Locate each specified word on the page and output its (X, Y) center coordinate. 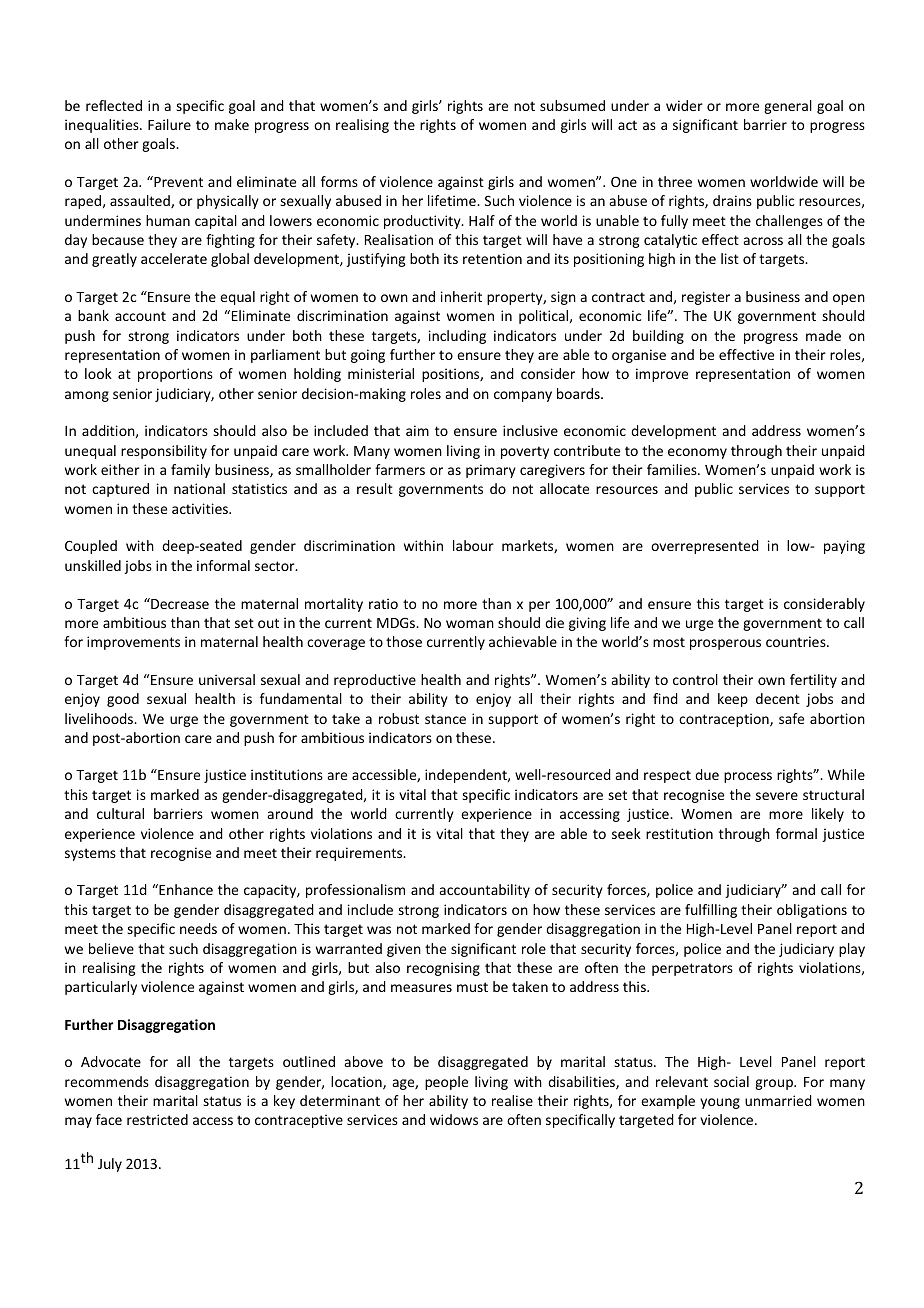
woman (470, 624)
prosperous (725, 644)
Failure (169, 124)
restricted (157, 1119)
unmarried (778, 1100)
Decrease (179, 603)
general (788, 107)
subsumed (572, 105)
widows (454, 1119)
